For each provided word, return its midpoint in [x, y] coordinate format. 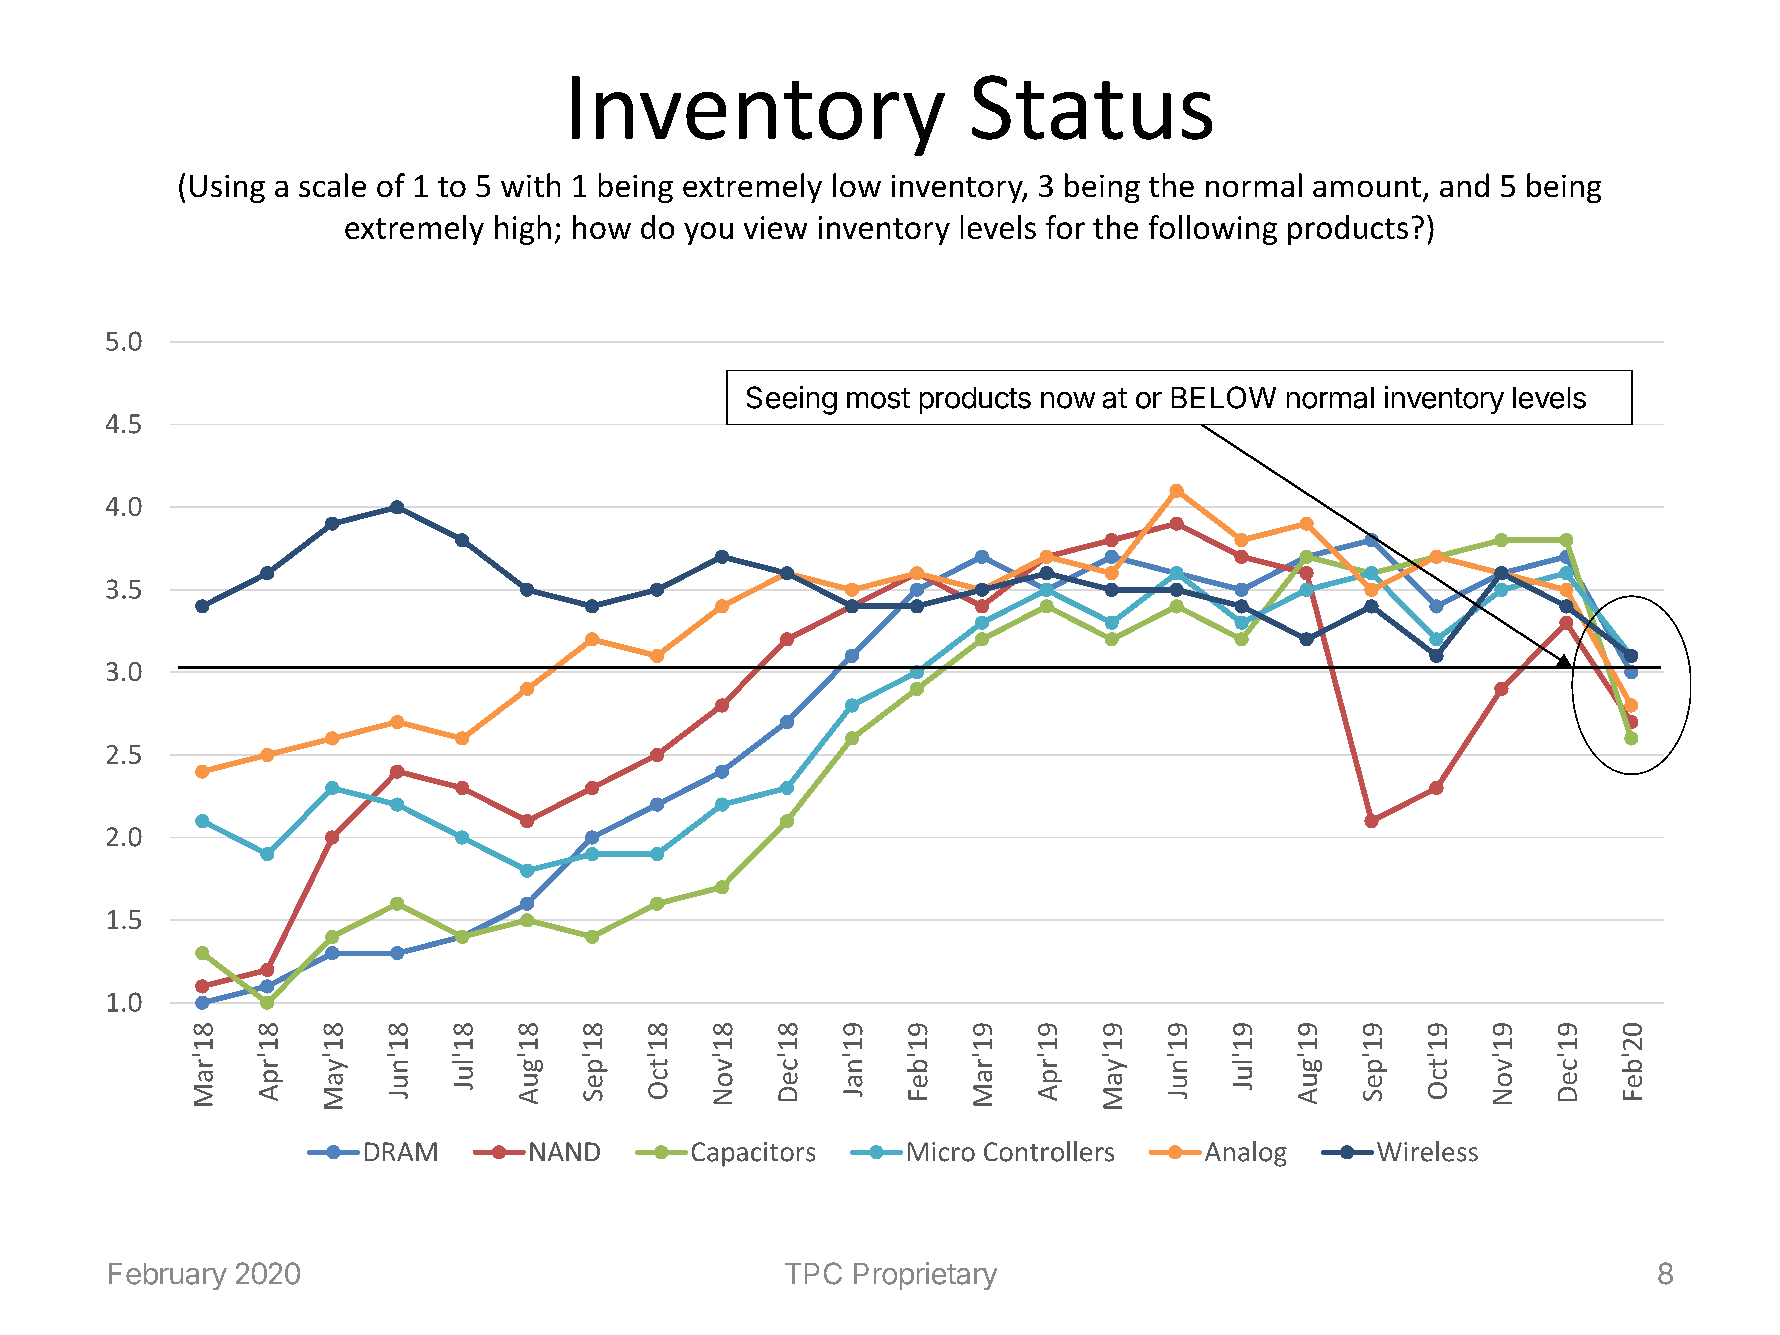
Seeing [792, 400]
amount [1367, 187]
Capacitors [753, 1154]
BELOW [1224, 397]
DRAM [401, 1151]
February [168, 1276]
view [775, 227]
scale [332, 185]
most [878, 398]
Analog [1246, 1154]
